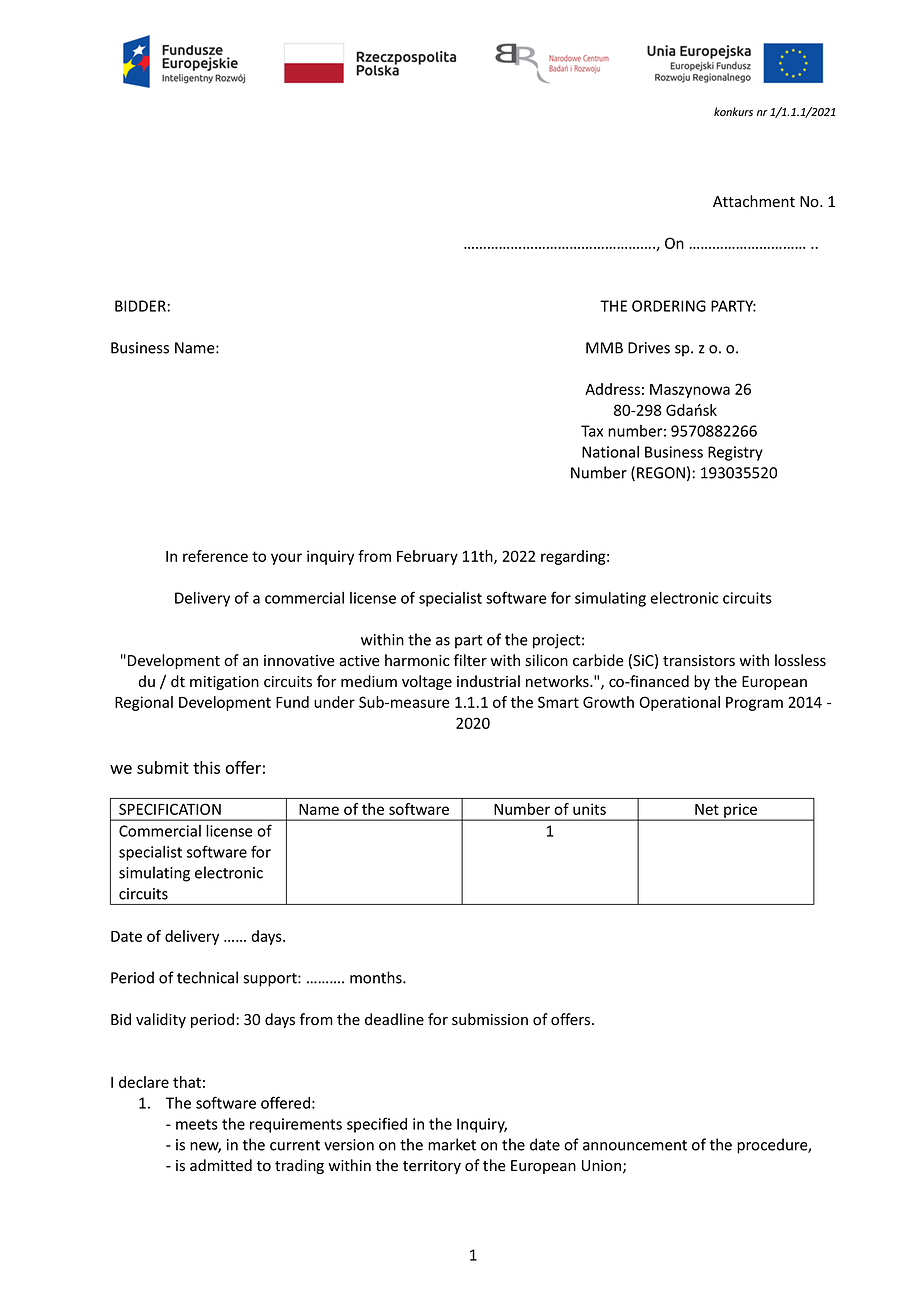 This screenshot has height=1308, width=924. I want to click on ORDERING, so click(669, 306).
